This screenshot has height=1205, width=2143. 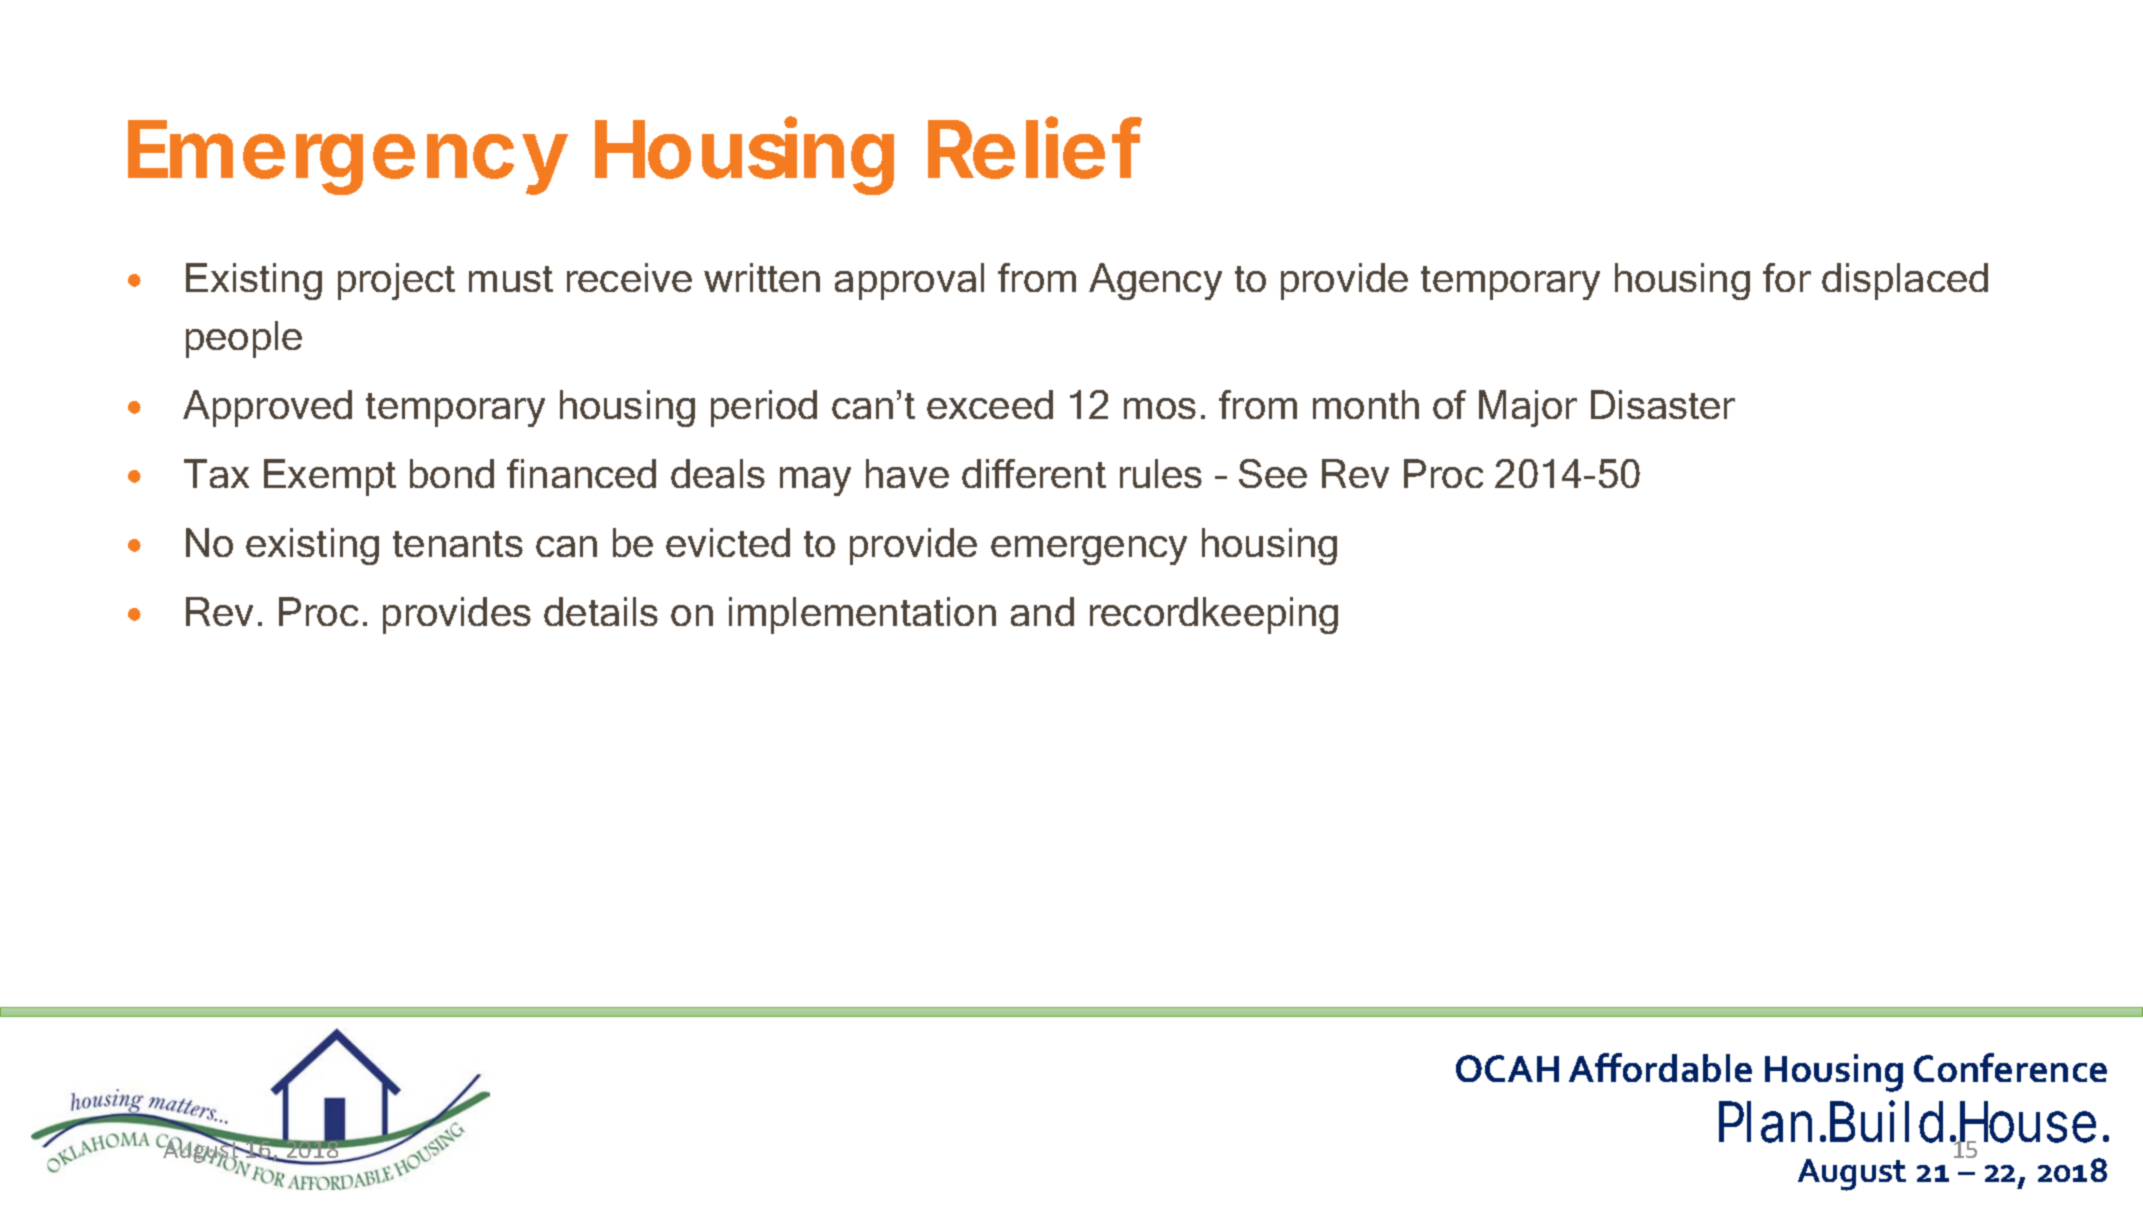 I want to click on See, so click(x=1273, y=473).
